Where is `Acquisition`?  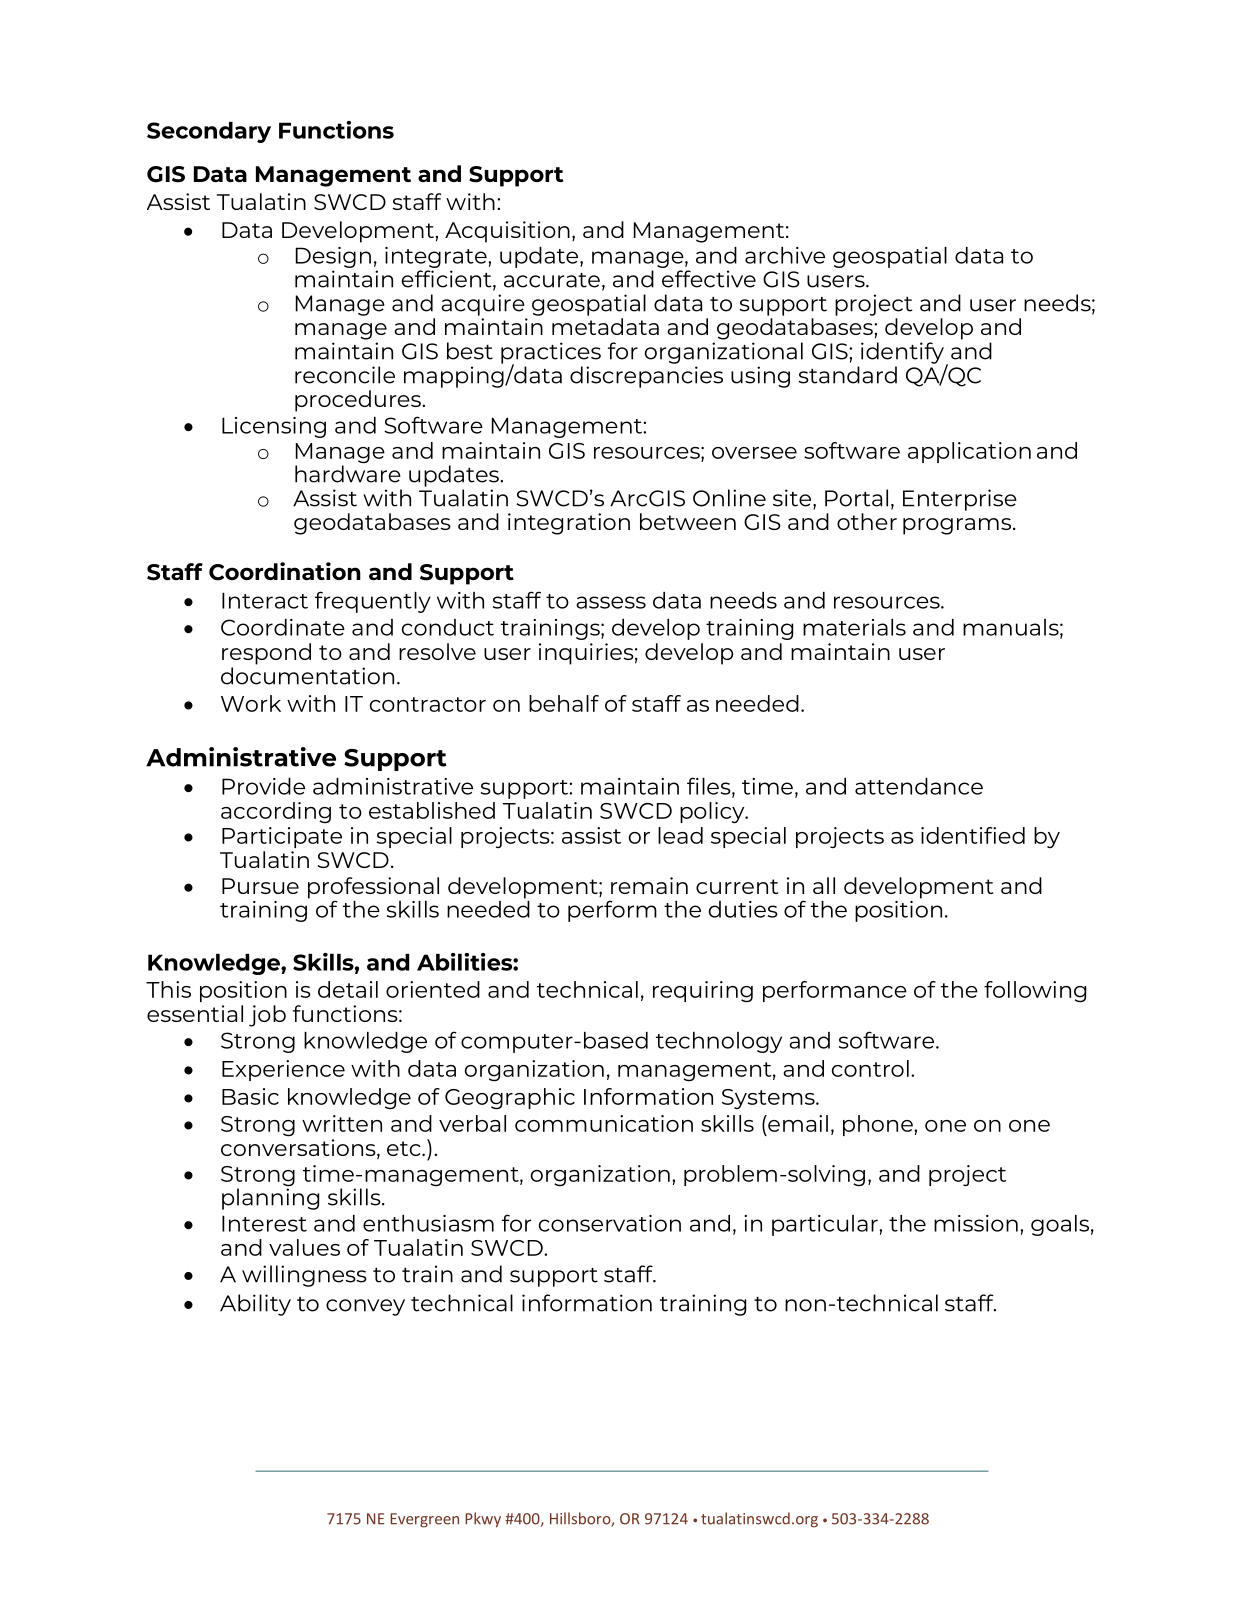 Acquisition is located at coordinates (507, 232).
